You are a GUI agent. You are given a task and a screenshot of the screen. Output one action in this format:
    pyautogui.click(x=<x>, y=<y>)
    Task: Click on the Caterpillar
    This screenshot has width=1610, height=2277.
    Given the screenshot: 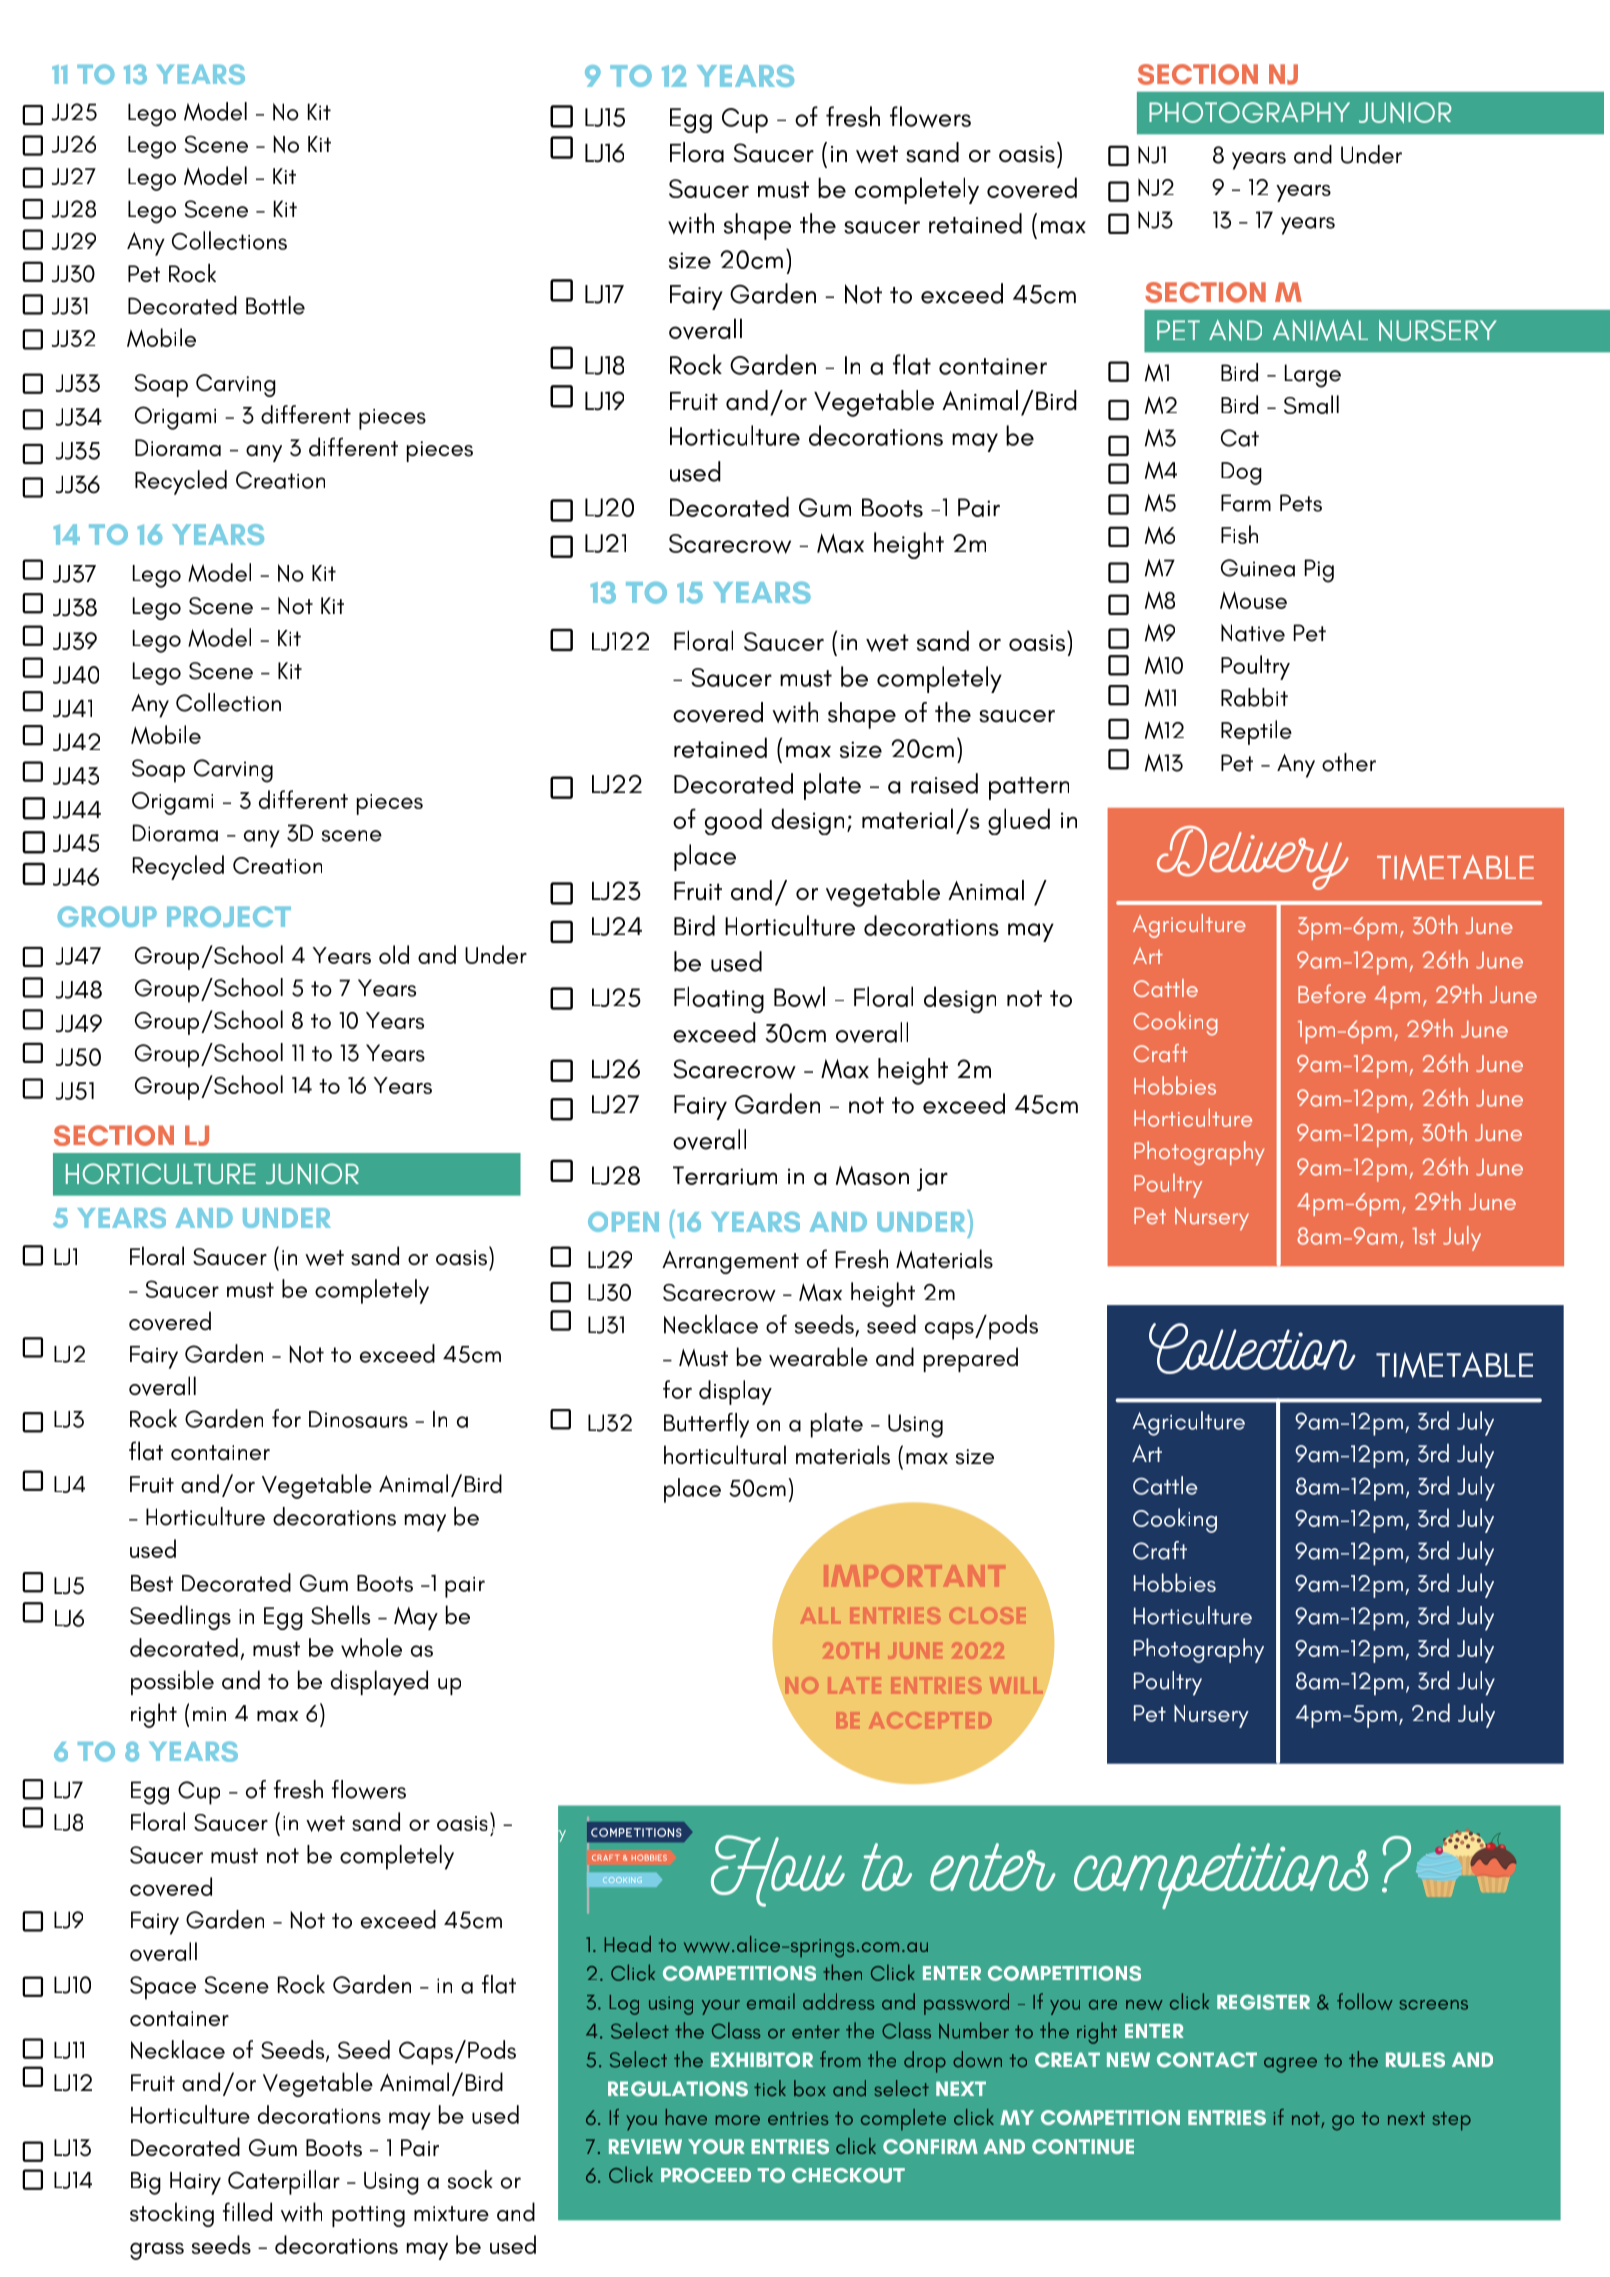 What is the action you would take?
    pyautogui.click(x=284, y=2182)
